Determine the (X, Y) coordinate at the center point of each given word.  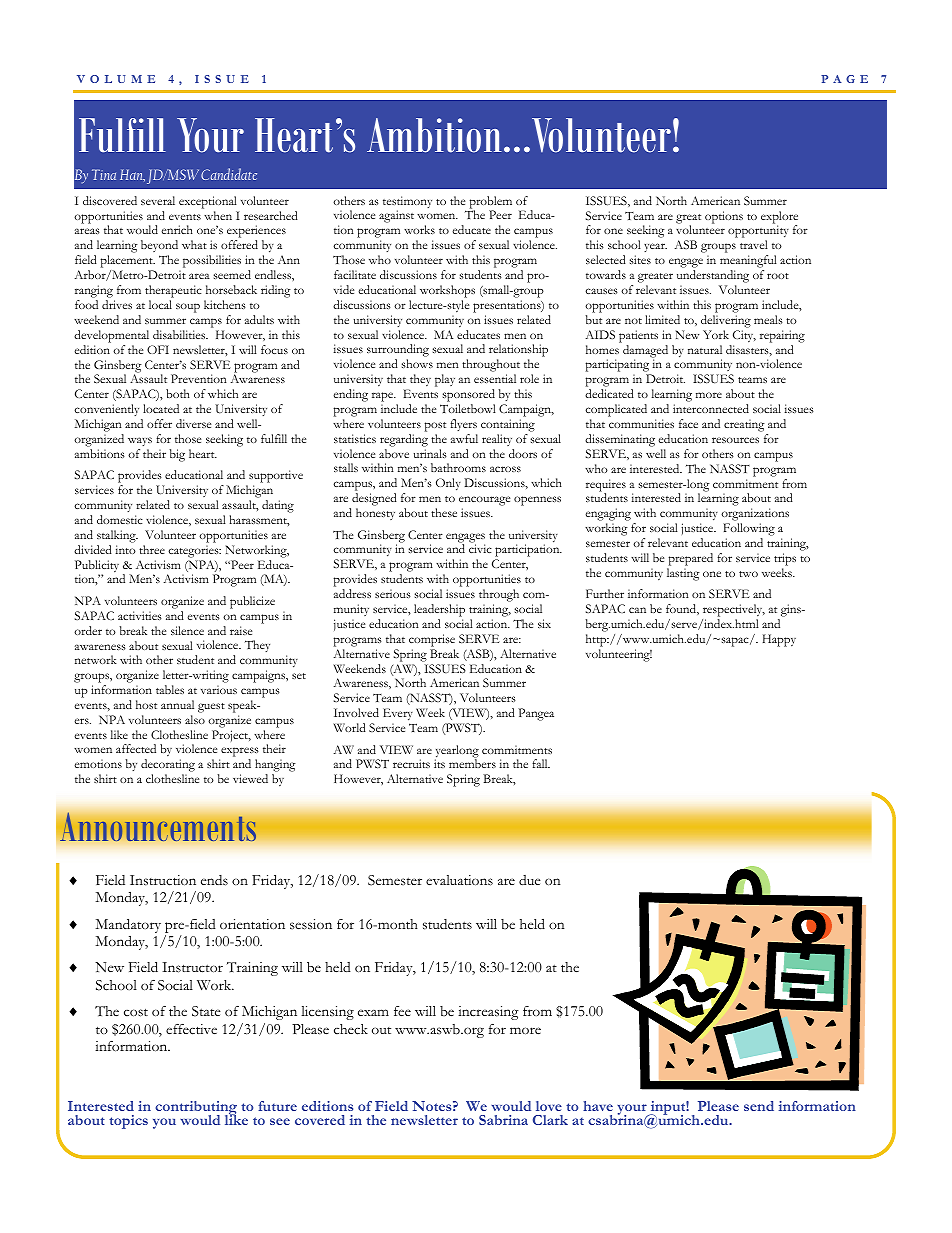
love (549, 1106)
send (759, 1106)
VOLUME (116, 79)
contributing (196, 1109)
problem (491, 203)
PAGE (844, 79)
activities (140, 615)
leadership (439, 610)
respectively (734, 610)
